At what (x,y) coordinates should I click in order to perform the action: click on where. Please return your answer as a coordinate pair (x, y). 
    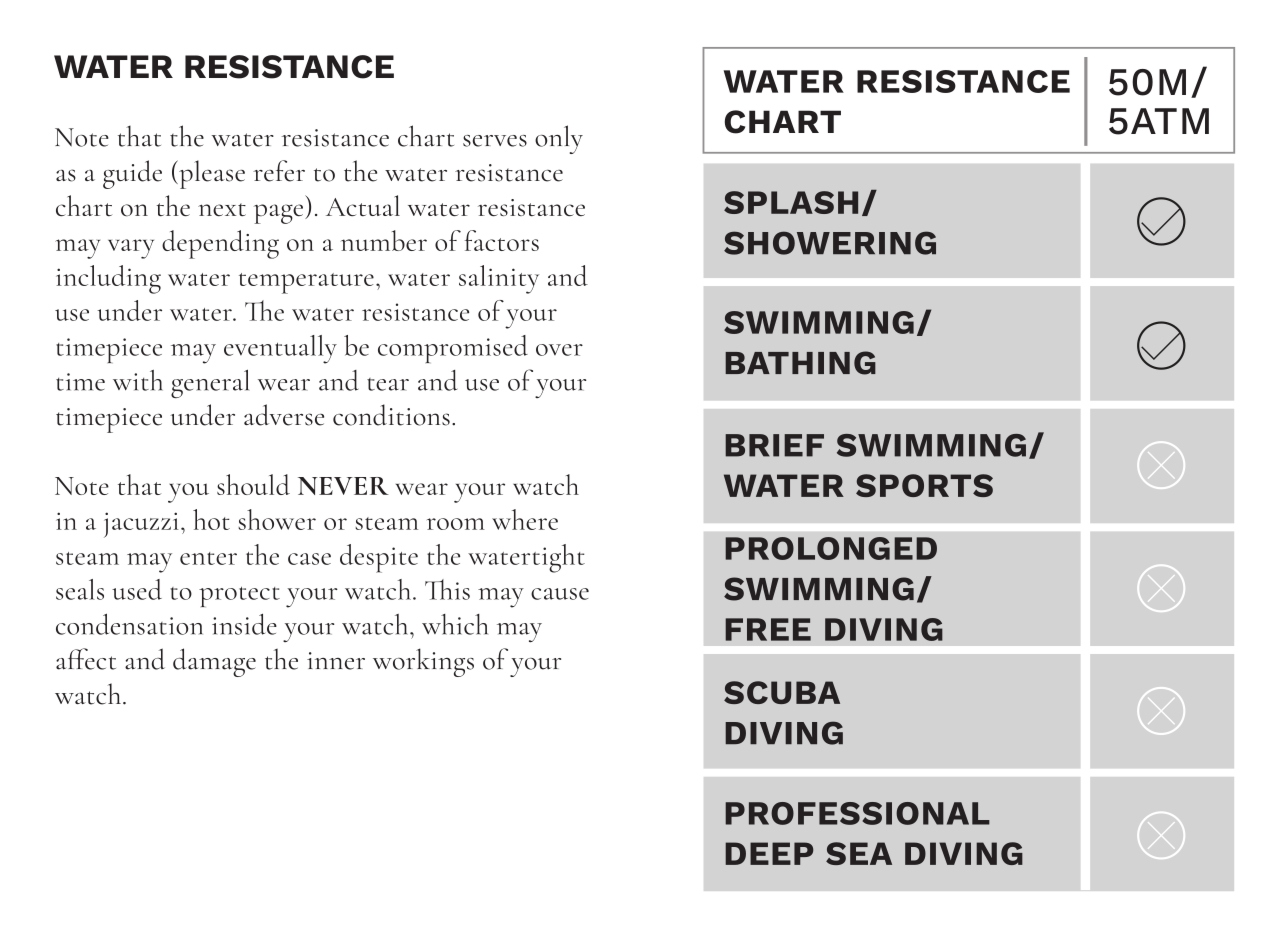
    Looking at the image, I should click on (525, 519).
